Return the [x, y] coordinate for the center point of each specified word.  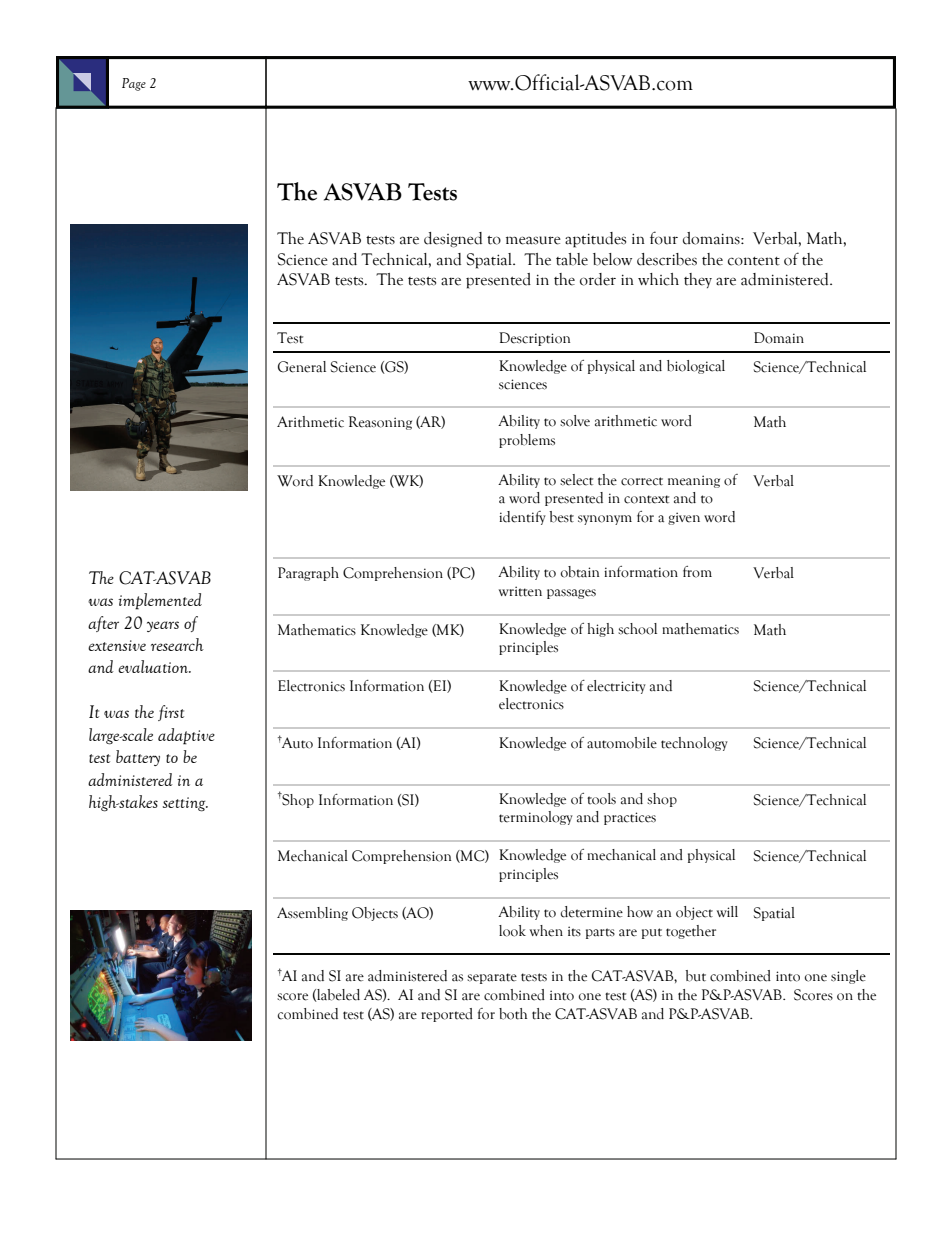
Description [534, 339]
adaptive [186, 736]
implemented [160, 601]
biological [696, 367]
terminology [536, 818]
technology [694, 744]
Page [134, 84]
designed [453, 240]
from [697, 572]
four [664, 238]
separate [492, 978]
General [302, 367]
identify [522, 518]
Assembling [312, 914]
